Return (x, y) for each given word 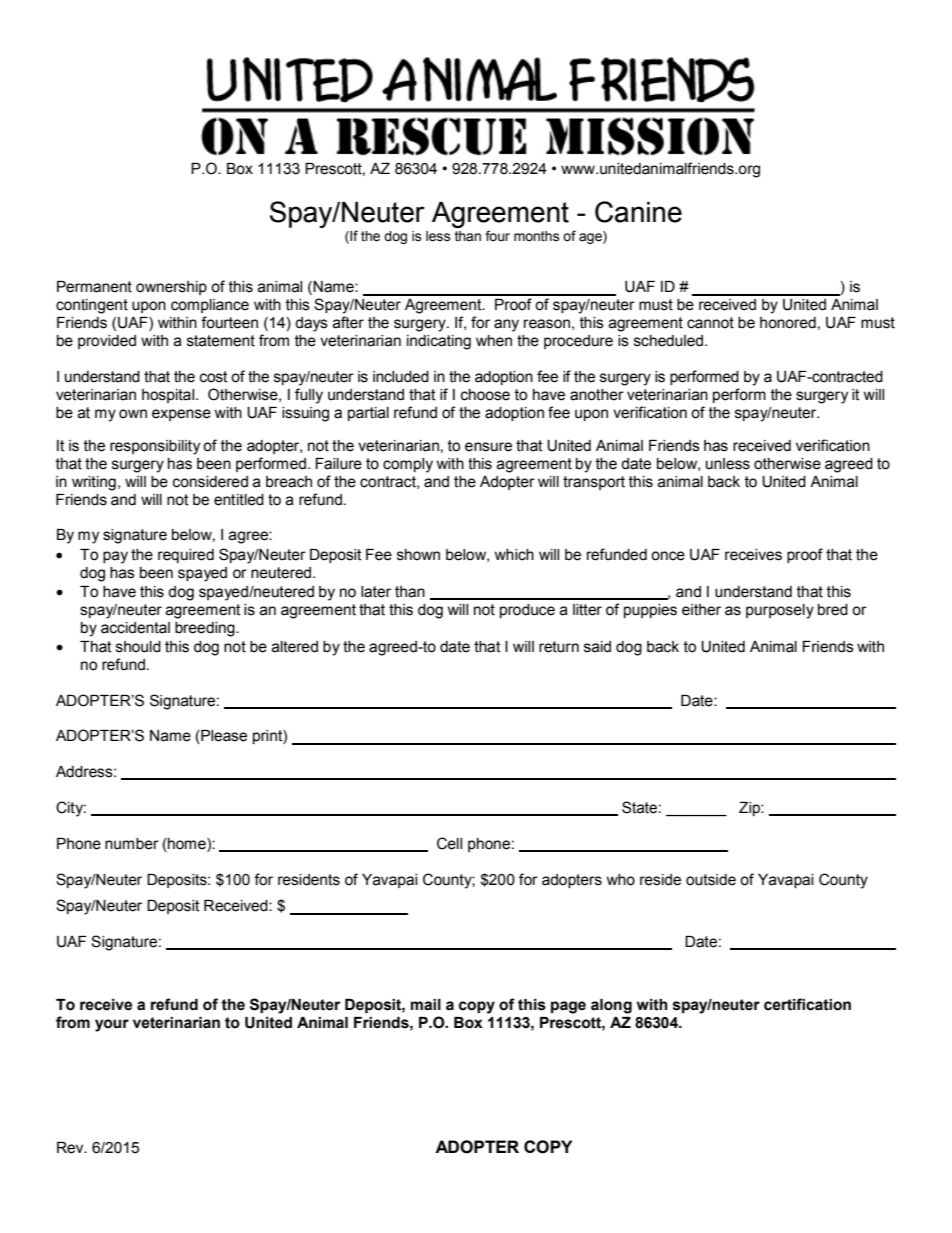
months (537, 236)
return (559, 647)
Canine (638, 212)
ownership (171, 288)
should (138, 647)
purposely (780, 611)
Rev (71, 1148)
